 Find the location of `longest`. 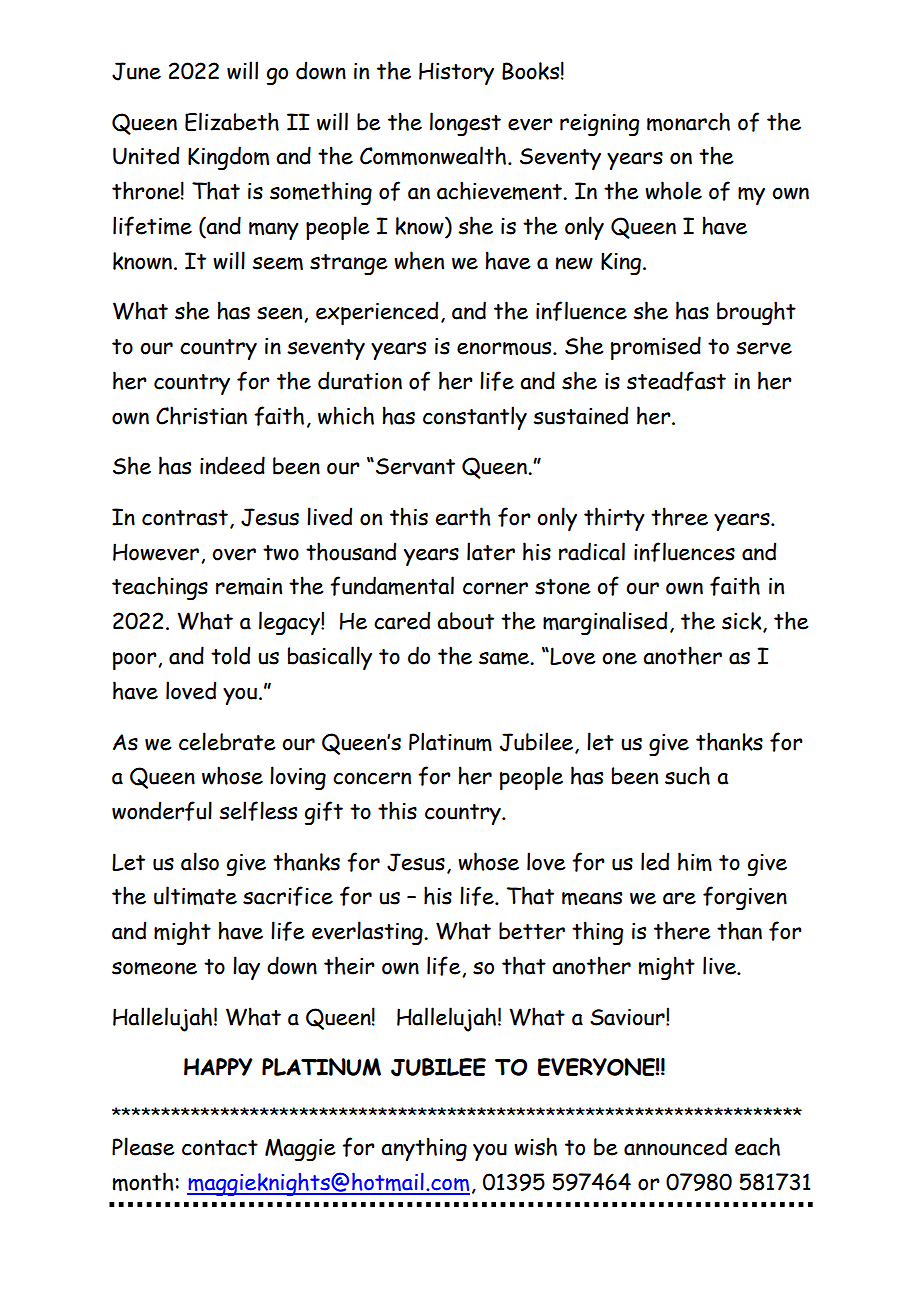

longest is located at coordinates (465, 124).
